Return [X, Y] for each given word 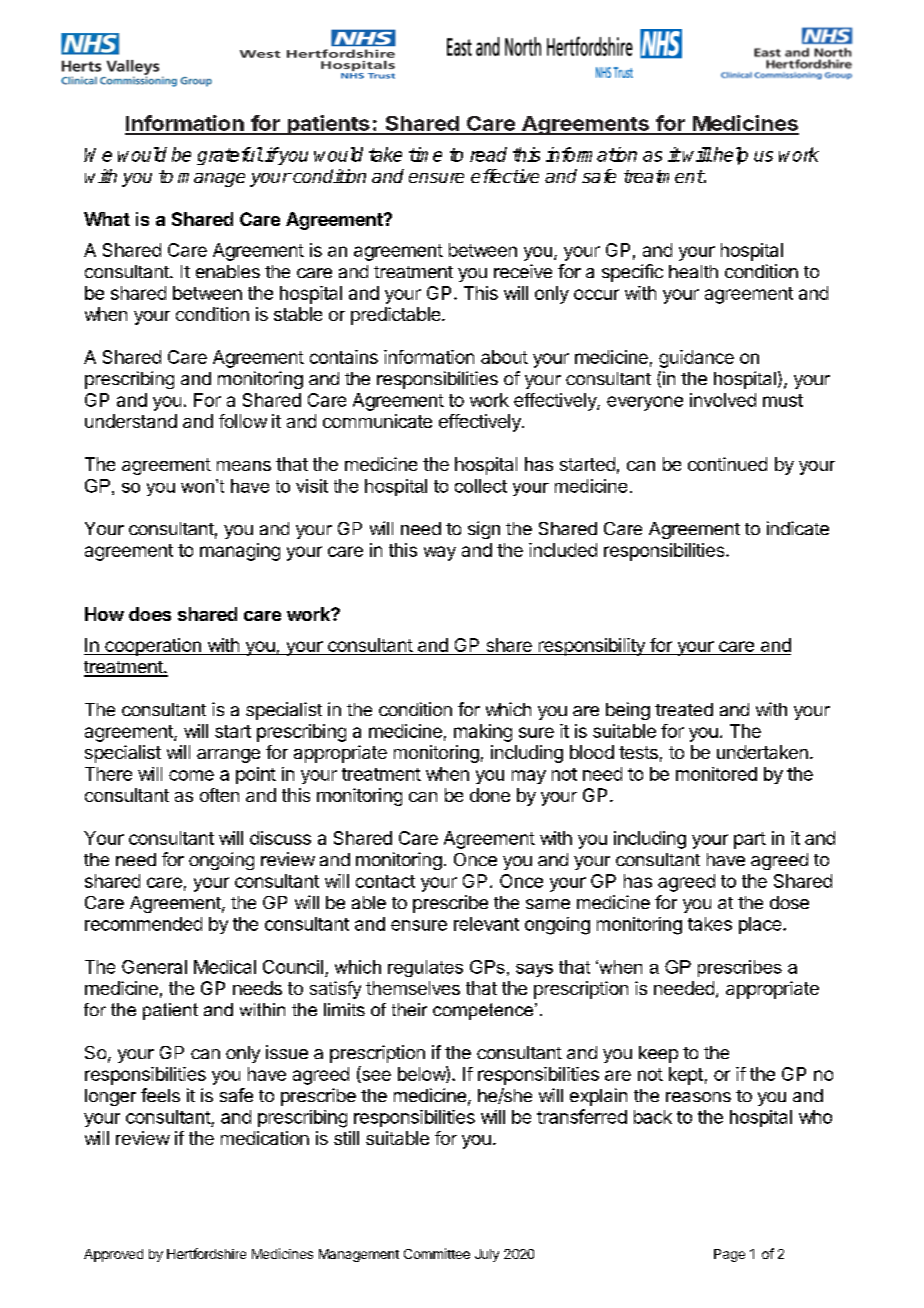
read [488, 154]
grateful [230, 156]
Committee [437, 1253]
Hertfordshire [206, 1253]
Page [729, 1255]
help [731, 156]
